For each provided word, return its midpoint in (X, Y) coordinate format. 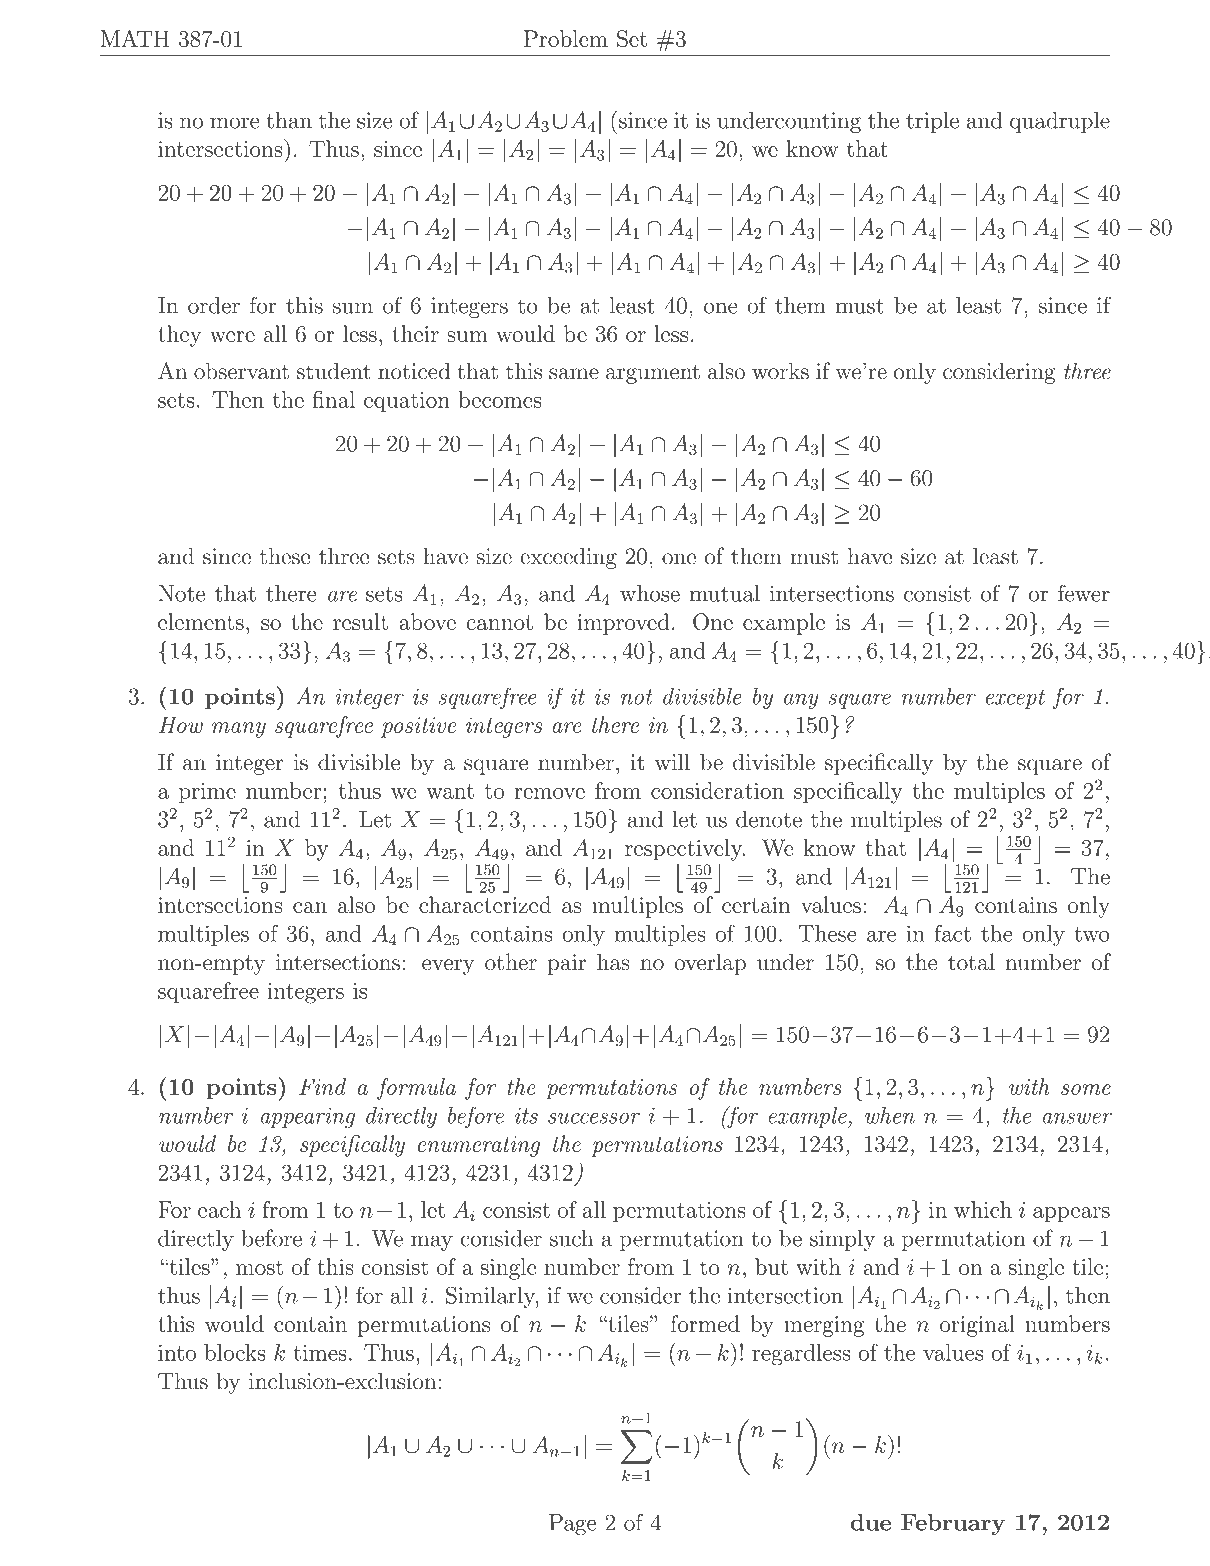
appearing (308, 1118)
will (672, 761)
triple (932, 122)
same (574, 374)
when (890, 1115)
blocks (235, 1352)
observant (241, 371)
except (1015, 699)
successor (594, 1118)
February (953, 1524)
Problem (566, 38)
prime (207, 793)
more (234, 123)
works (780, 371)
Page (572, 1525)
